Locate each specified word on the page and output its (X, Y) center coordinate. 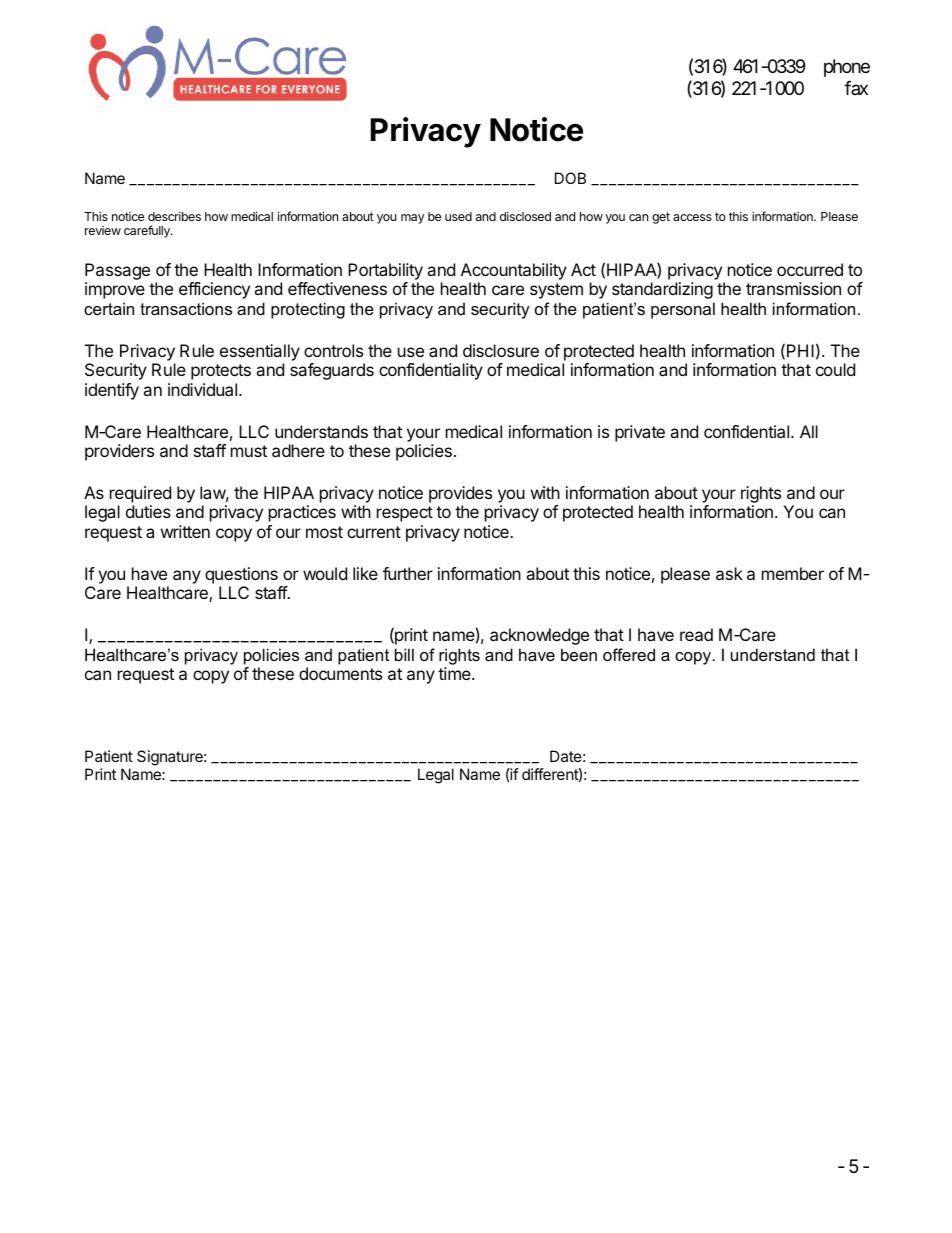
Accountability (514, 271)
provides (460, 494)
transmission (793, 288)
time (455, 673)
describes (174, 216)
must (249, 451)
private (640, 433)
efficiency (214, 290)
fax (856, 88)
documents (340, 673)
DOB (570, 178)
